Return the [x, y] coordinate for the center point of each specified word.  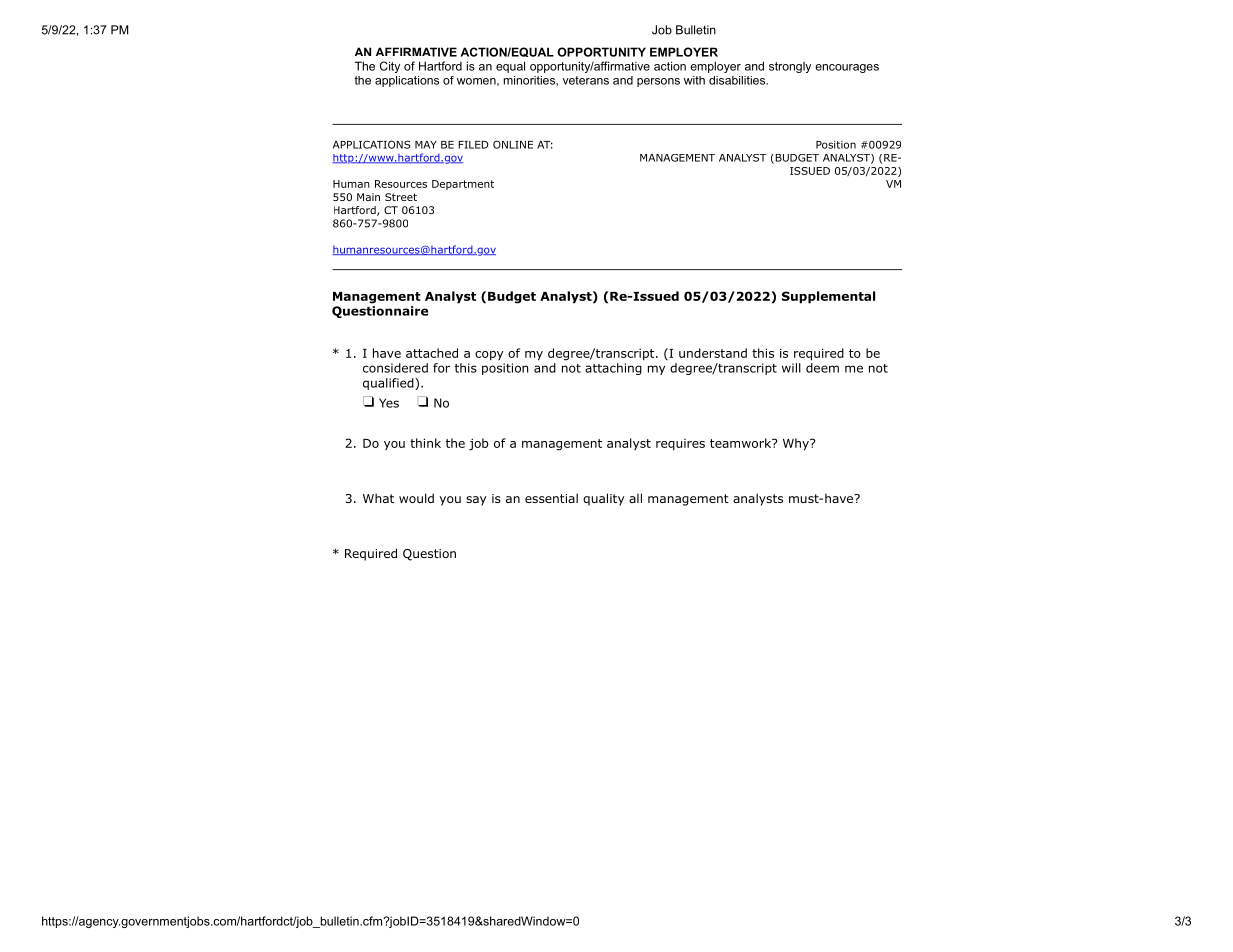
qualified [389, 384]
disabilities [738, 80]
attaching [613, 369]
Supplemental [828, 297]
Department [463, 185]
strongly [790, 67]
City [390, 67]
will [791, 368]
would [416, 498]
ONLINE [513, 144]
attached [432, 353]
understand [713, 353]
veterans [586, 80]
